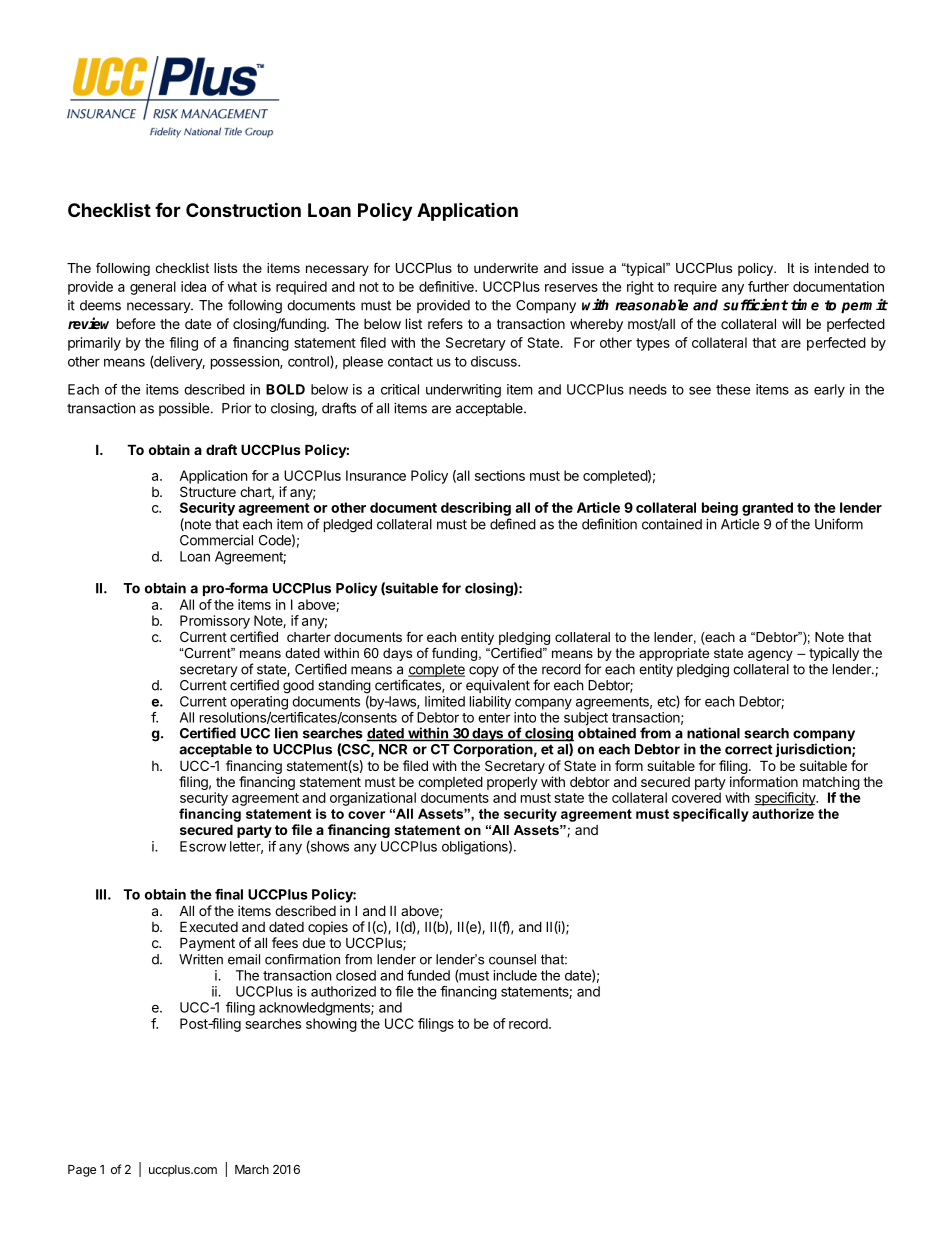  Describe the element at coordinates (506, 268) in the screenshot. I see `underwrite` at that location.
